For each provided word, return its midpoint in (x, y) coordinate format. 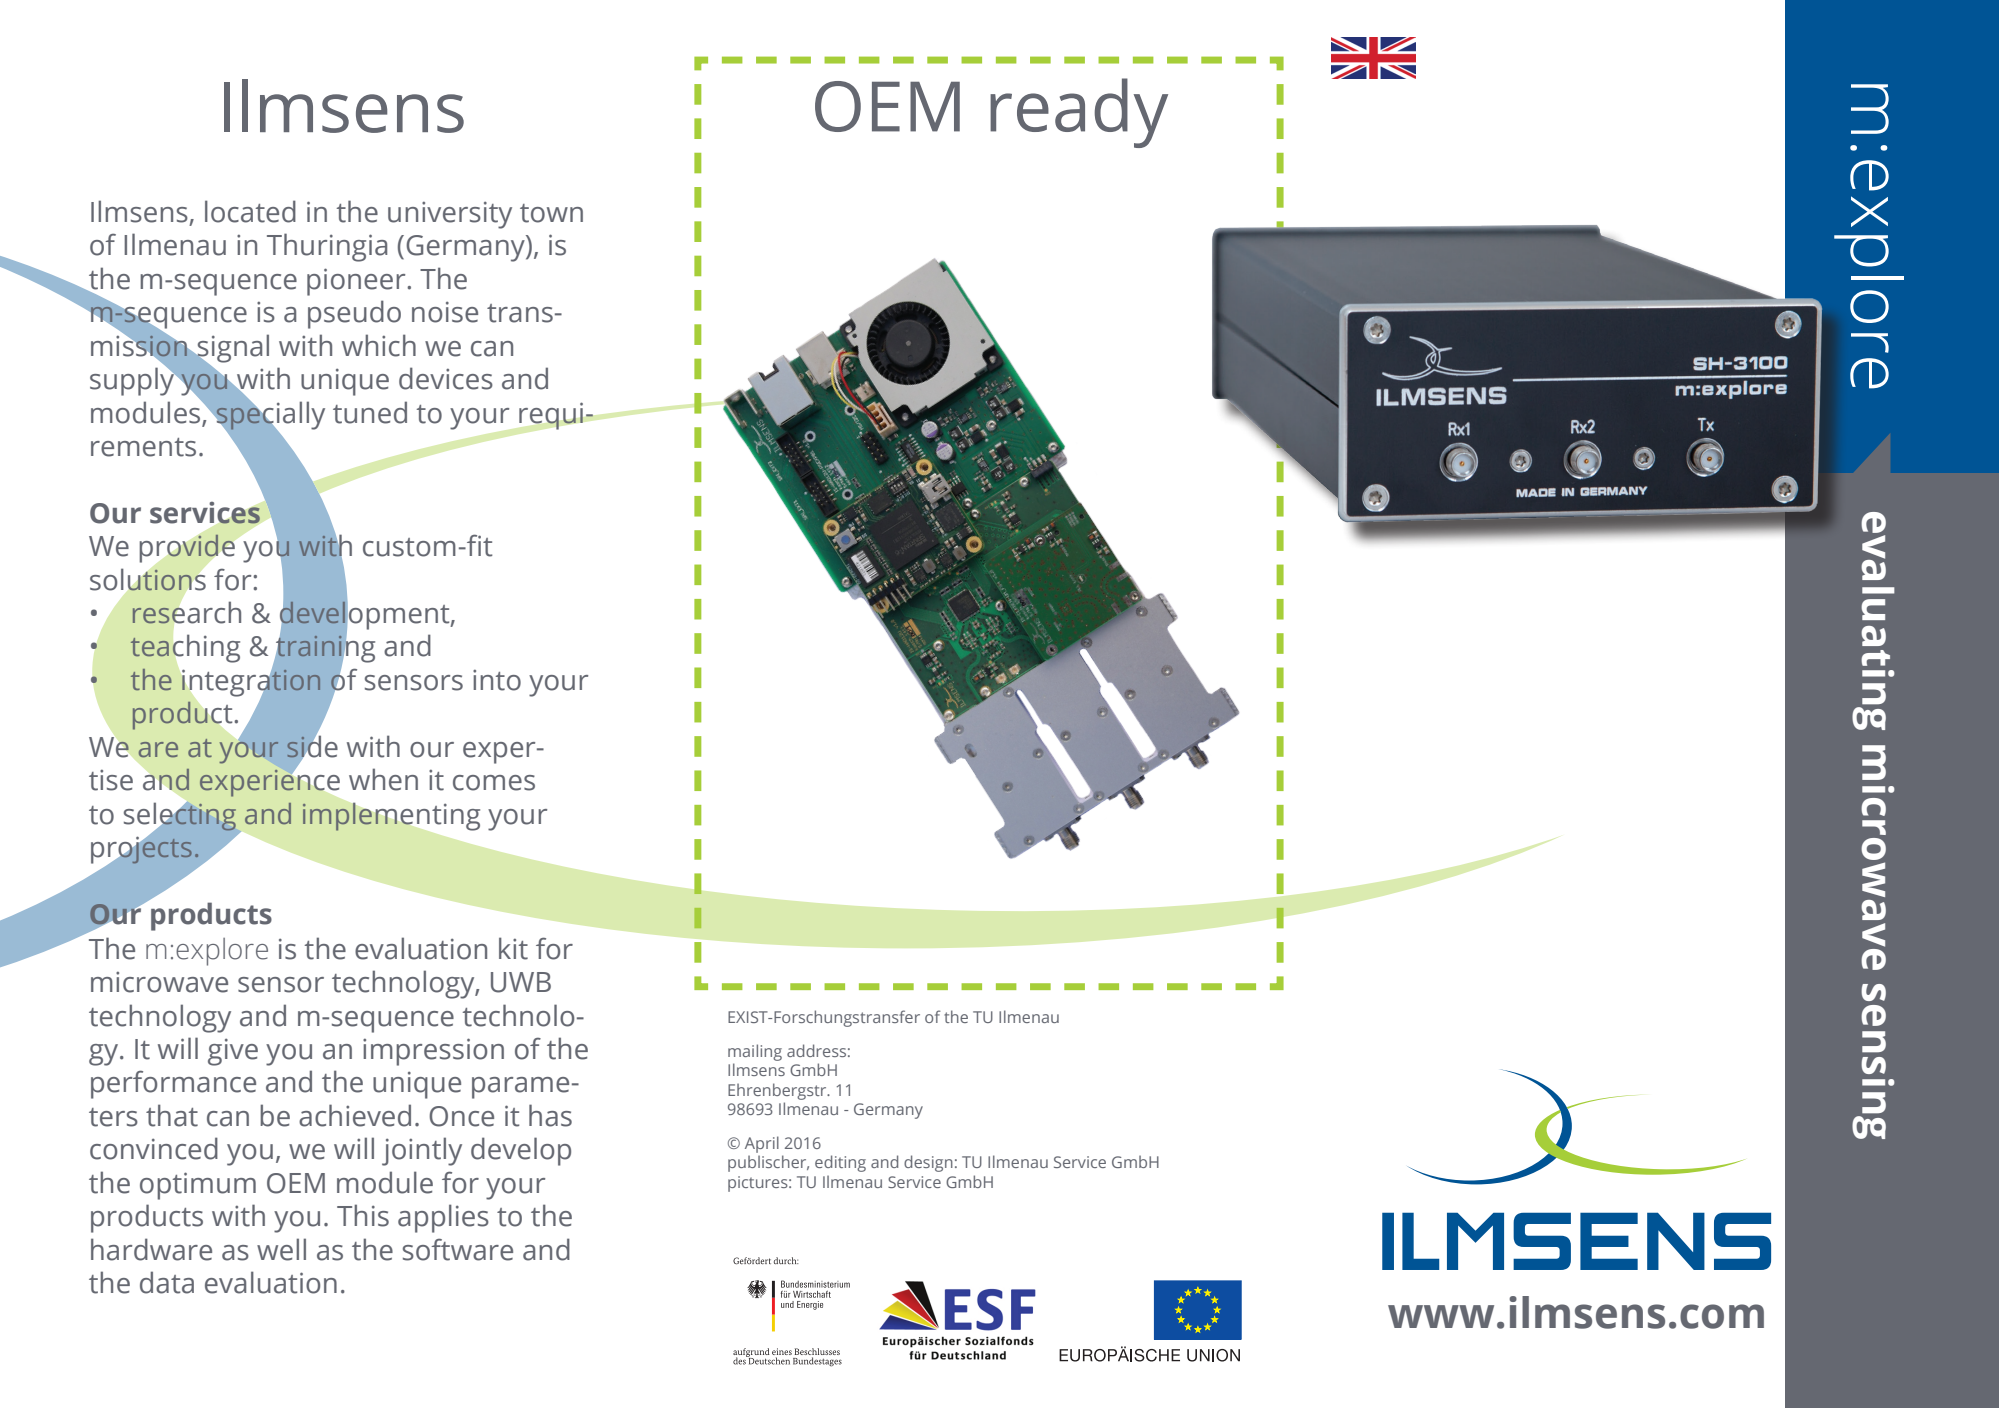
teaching (185, 648)
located (250, 211)
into (497, 680)
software (458, 1249)
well (281, 1249)
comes (494, 783)
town (551, 213)
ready (1079, 113)
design (928, 1163)
